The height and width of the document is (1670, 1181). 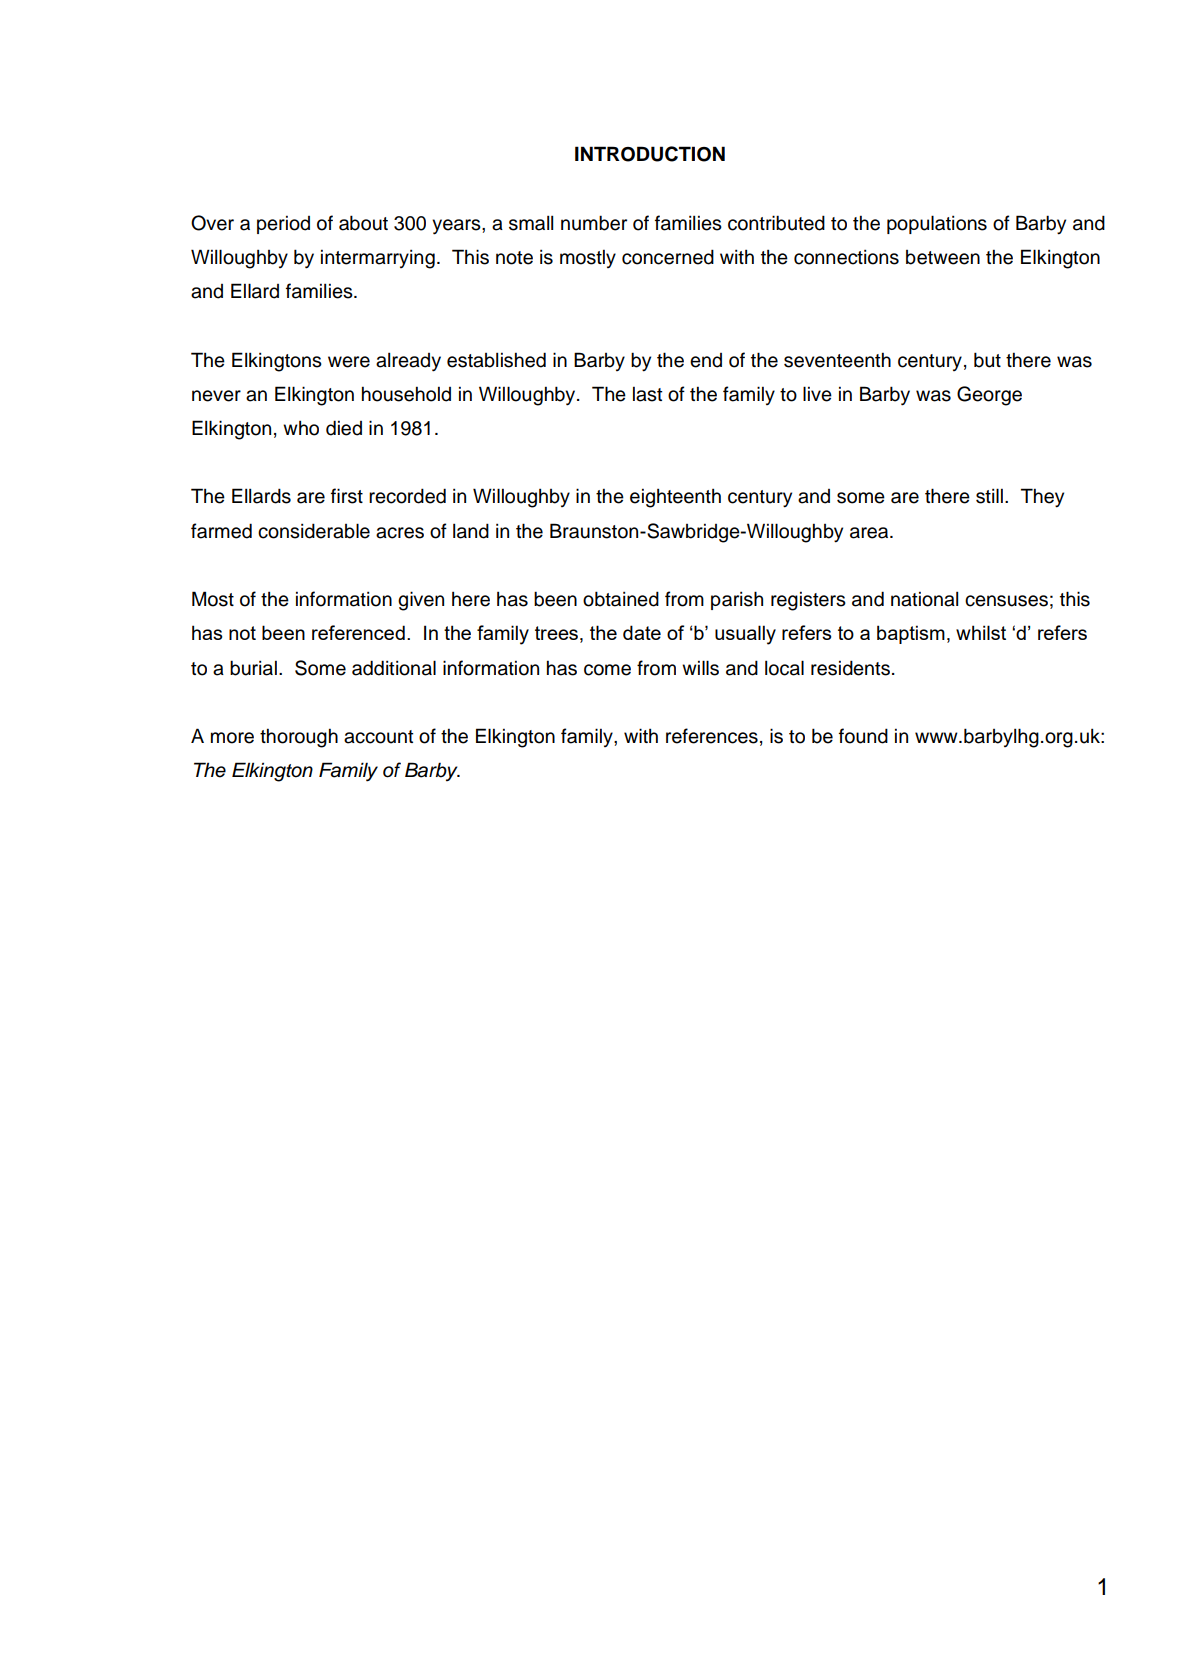 I want to click on period, so click(x=283, y=224).
